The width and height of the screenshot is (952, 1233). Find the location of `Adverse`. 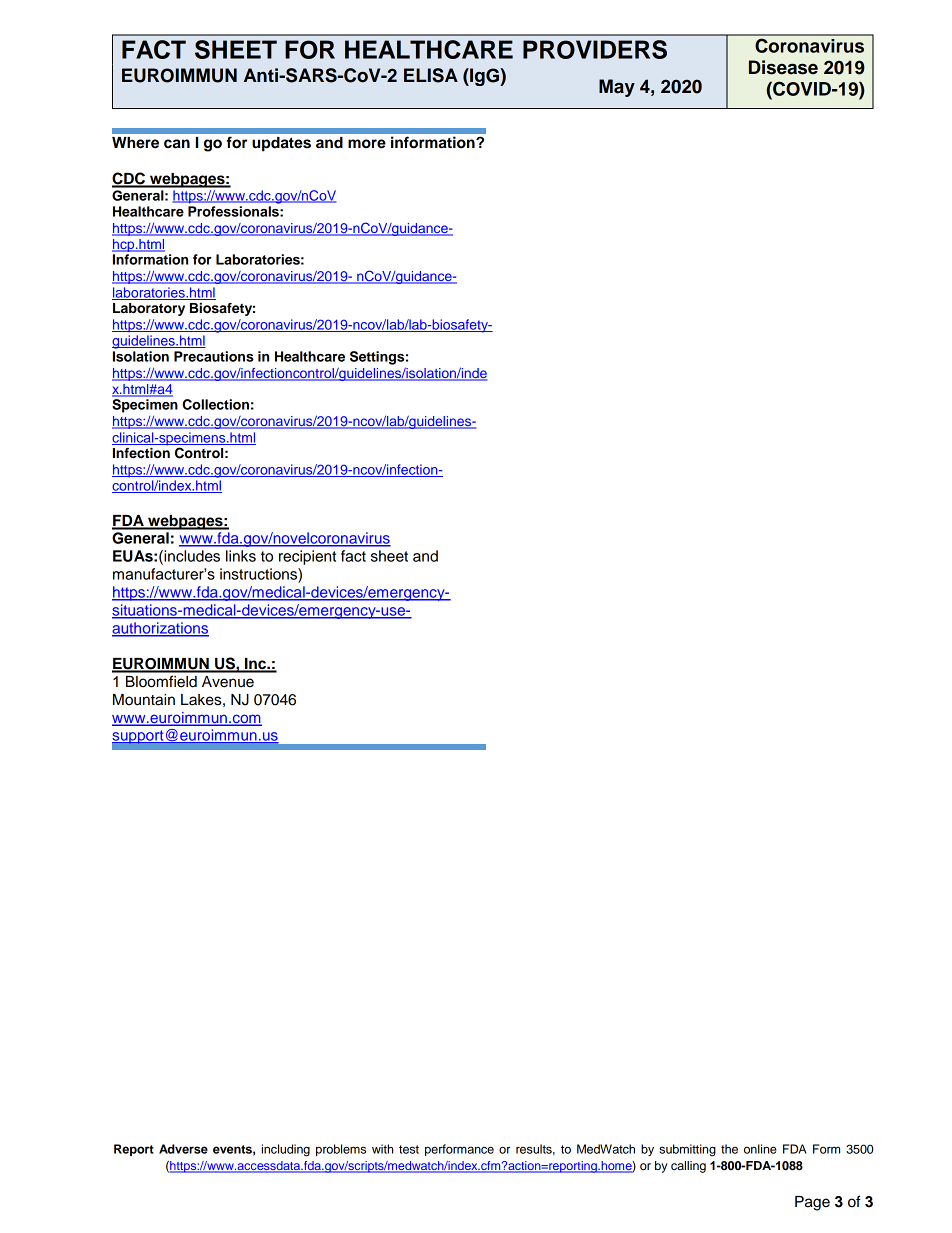

Adverse is located at coordinates (183, 1149).
